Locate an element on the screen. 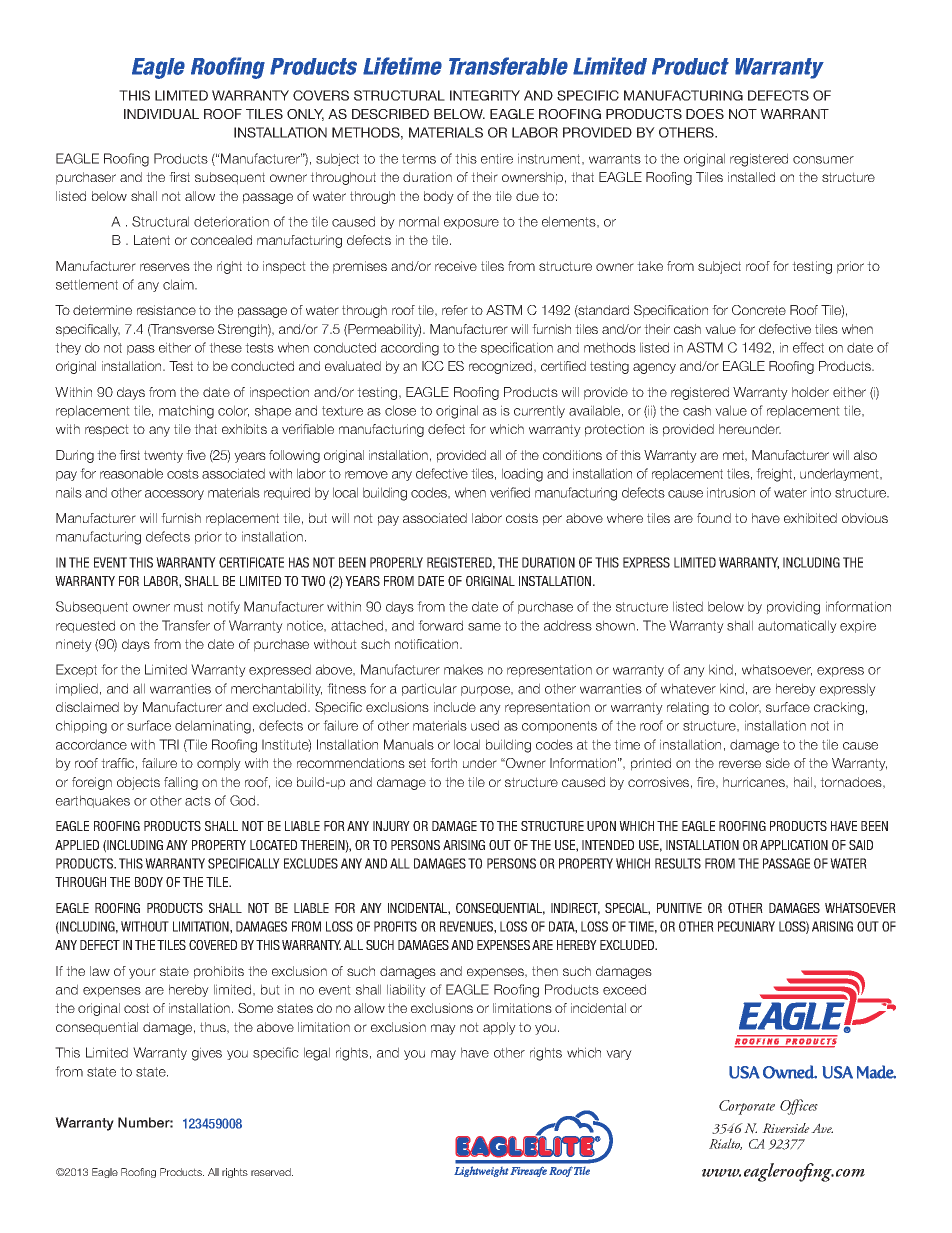  Rialto is located at coordinates (725, 1144).
